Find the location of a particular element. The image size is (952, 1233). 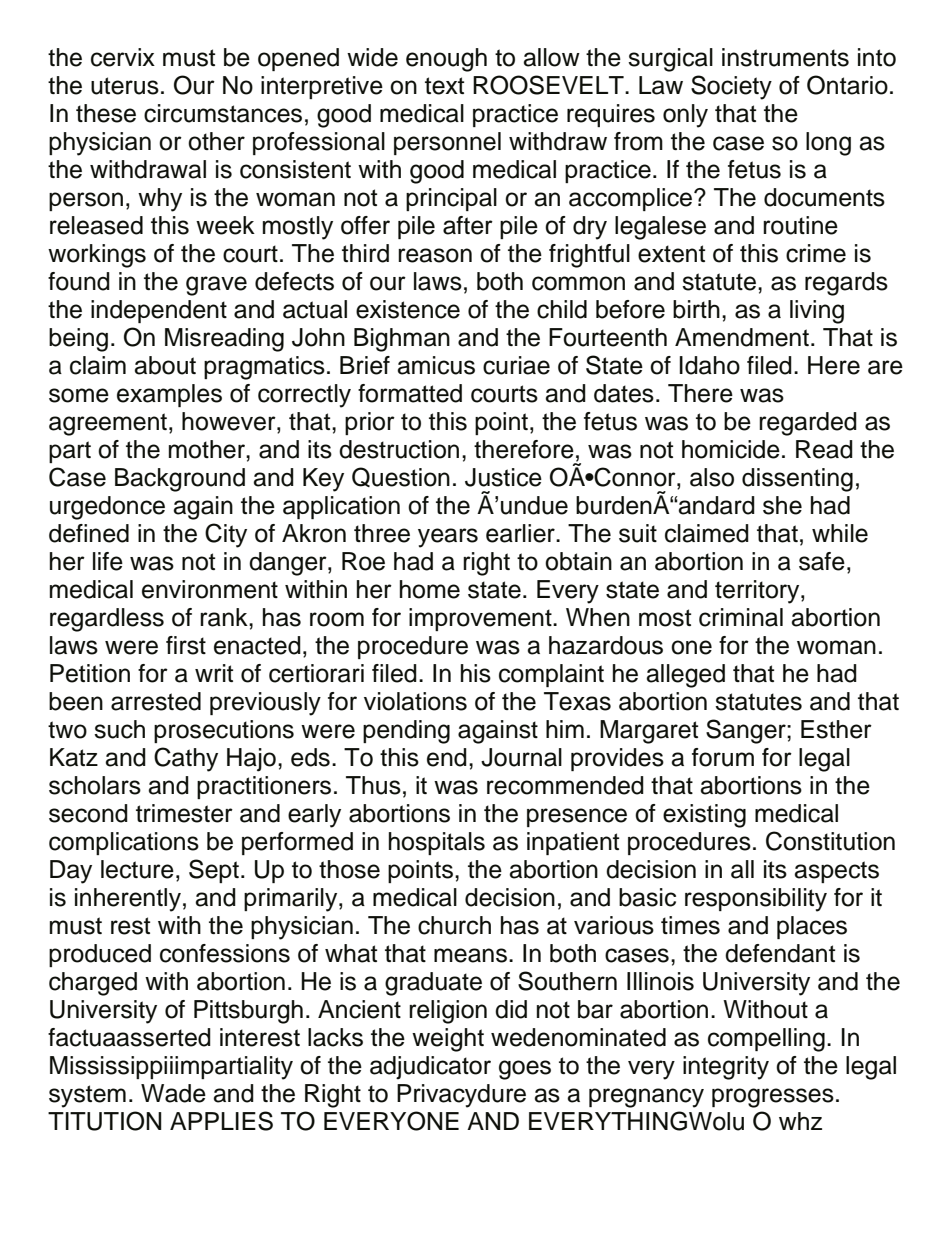

uterus is located at coordinates (125, 86).
